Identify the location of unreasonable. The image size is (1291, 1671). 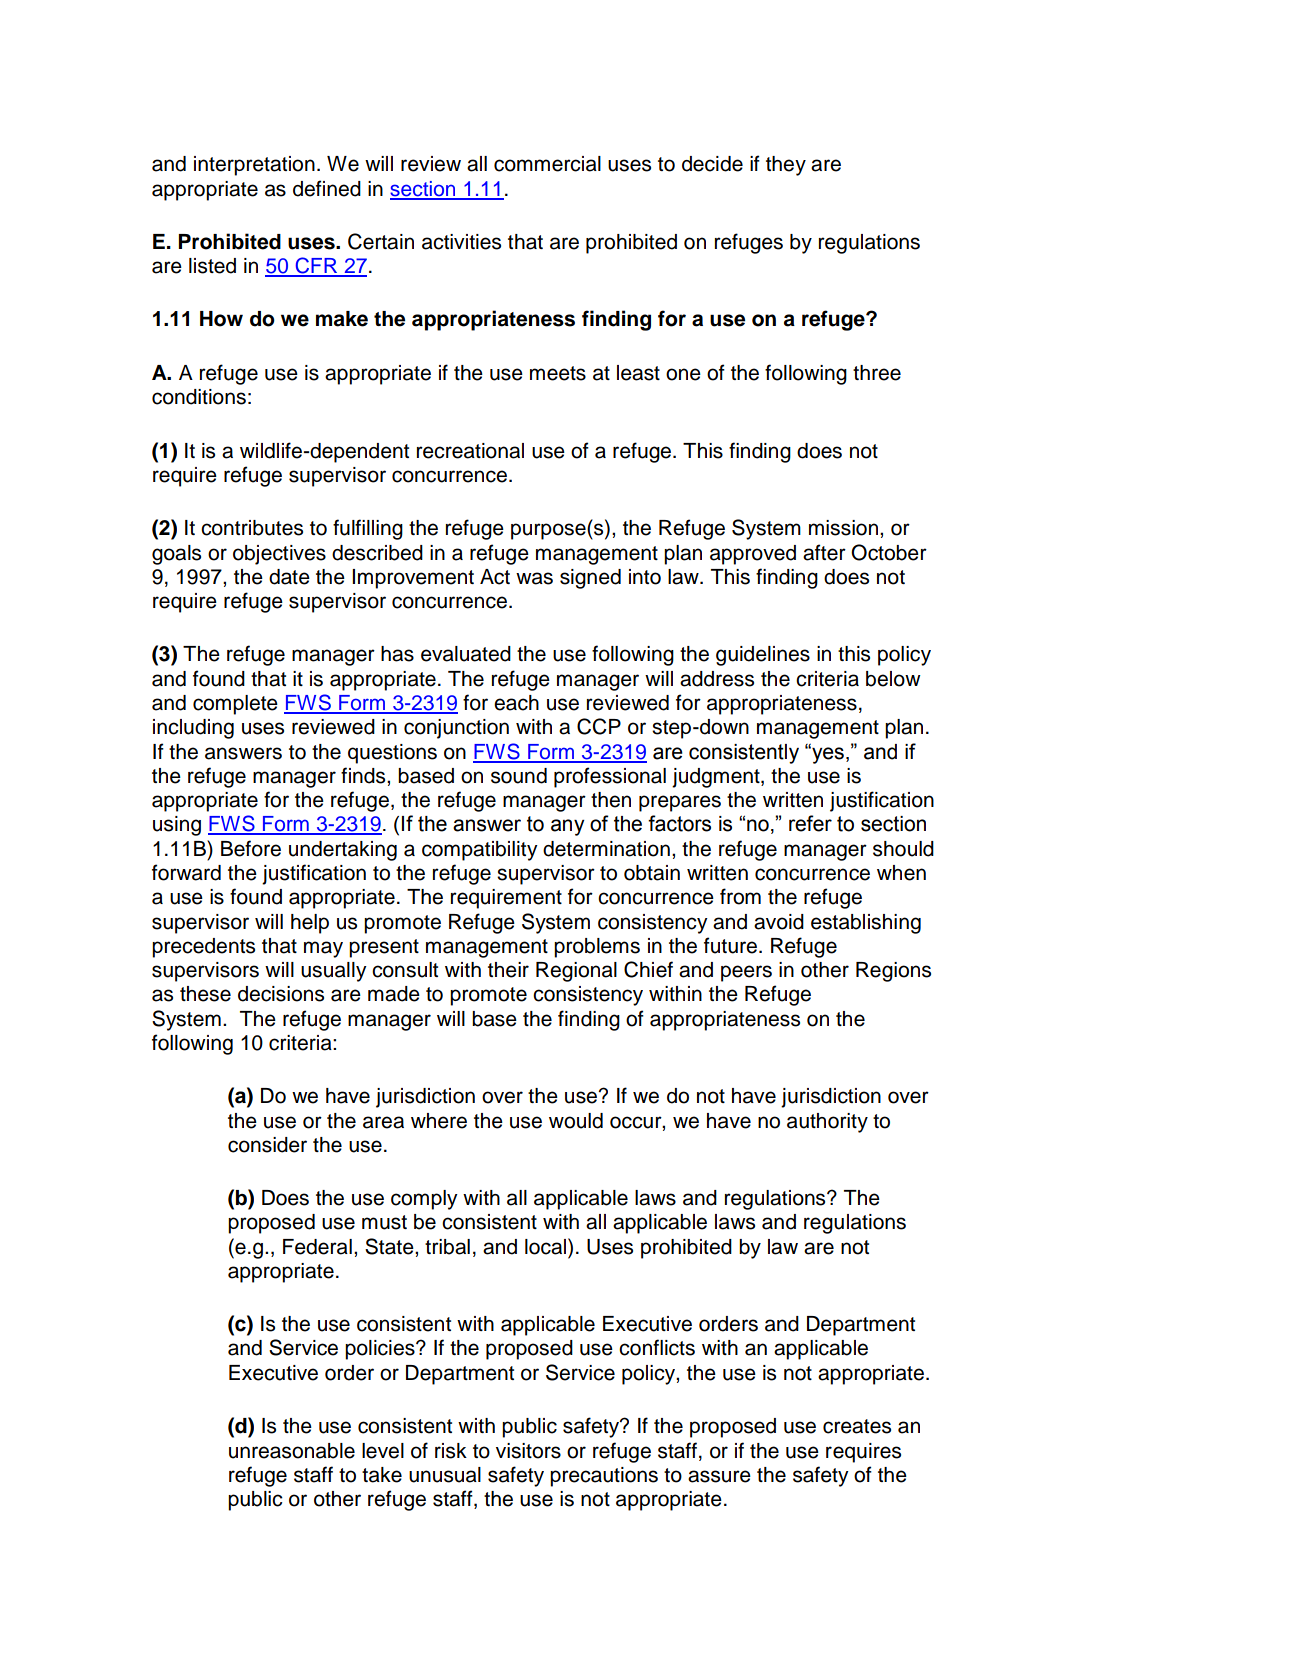
(292, 1451).
